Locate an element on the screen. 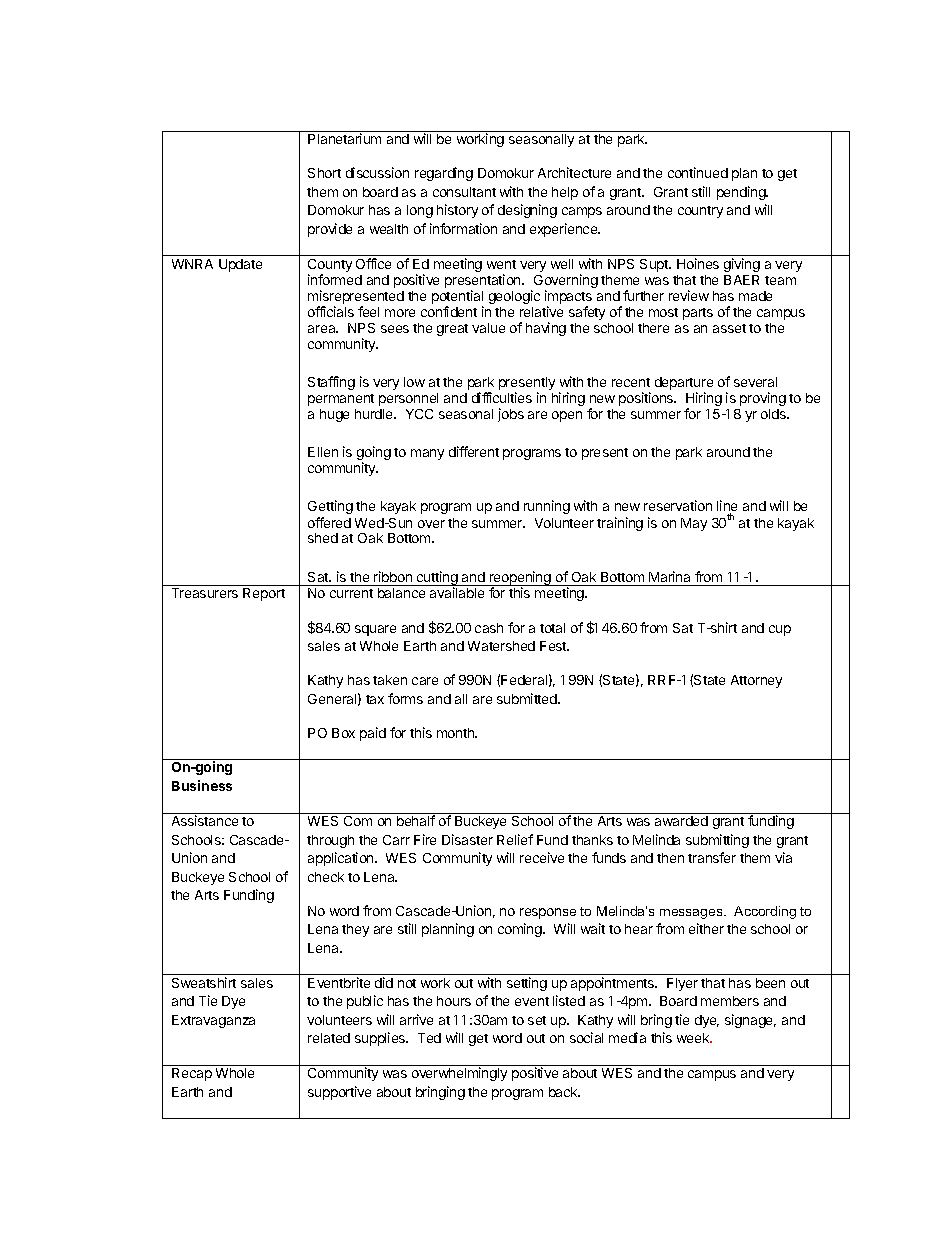 This screenshot has width=952, height=1233. Short is located at coordinates (324, 173).
